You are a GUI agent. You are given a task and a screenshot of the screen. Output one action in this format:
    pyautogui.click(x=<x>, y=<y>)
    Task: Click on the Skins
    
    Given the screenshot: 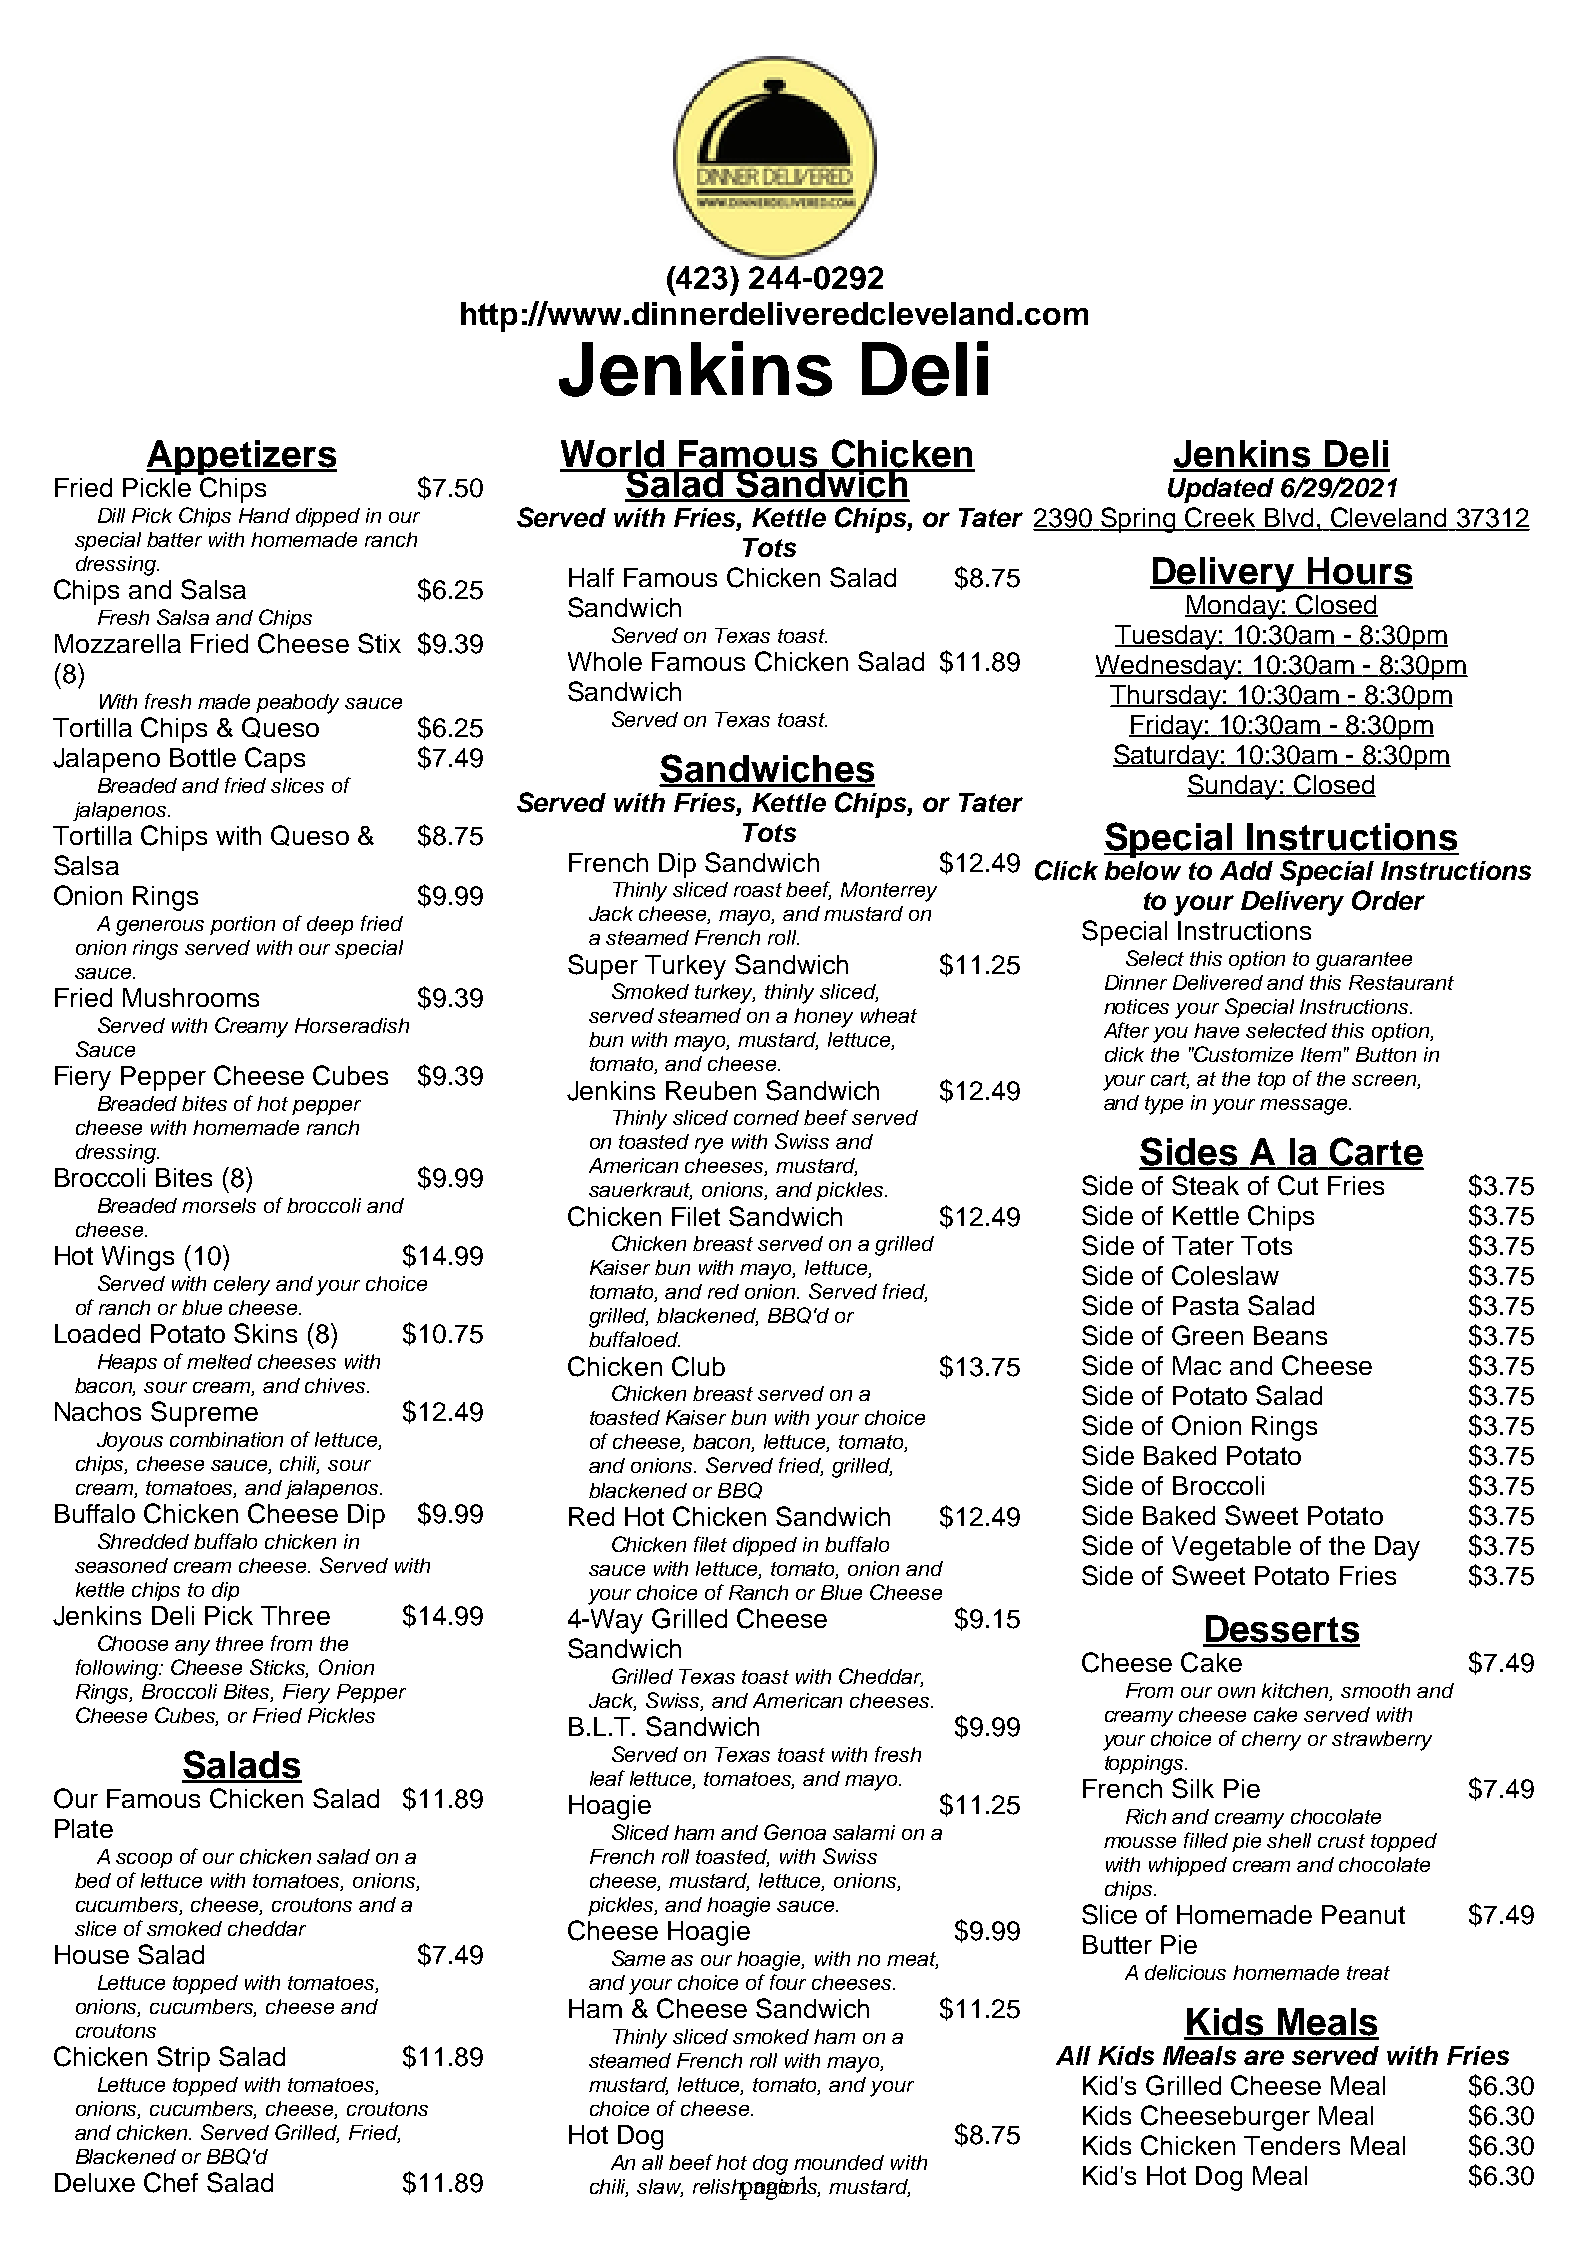 What is the action you would take?
    pyautogui.click(x=265, y=1333)
